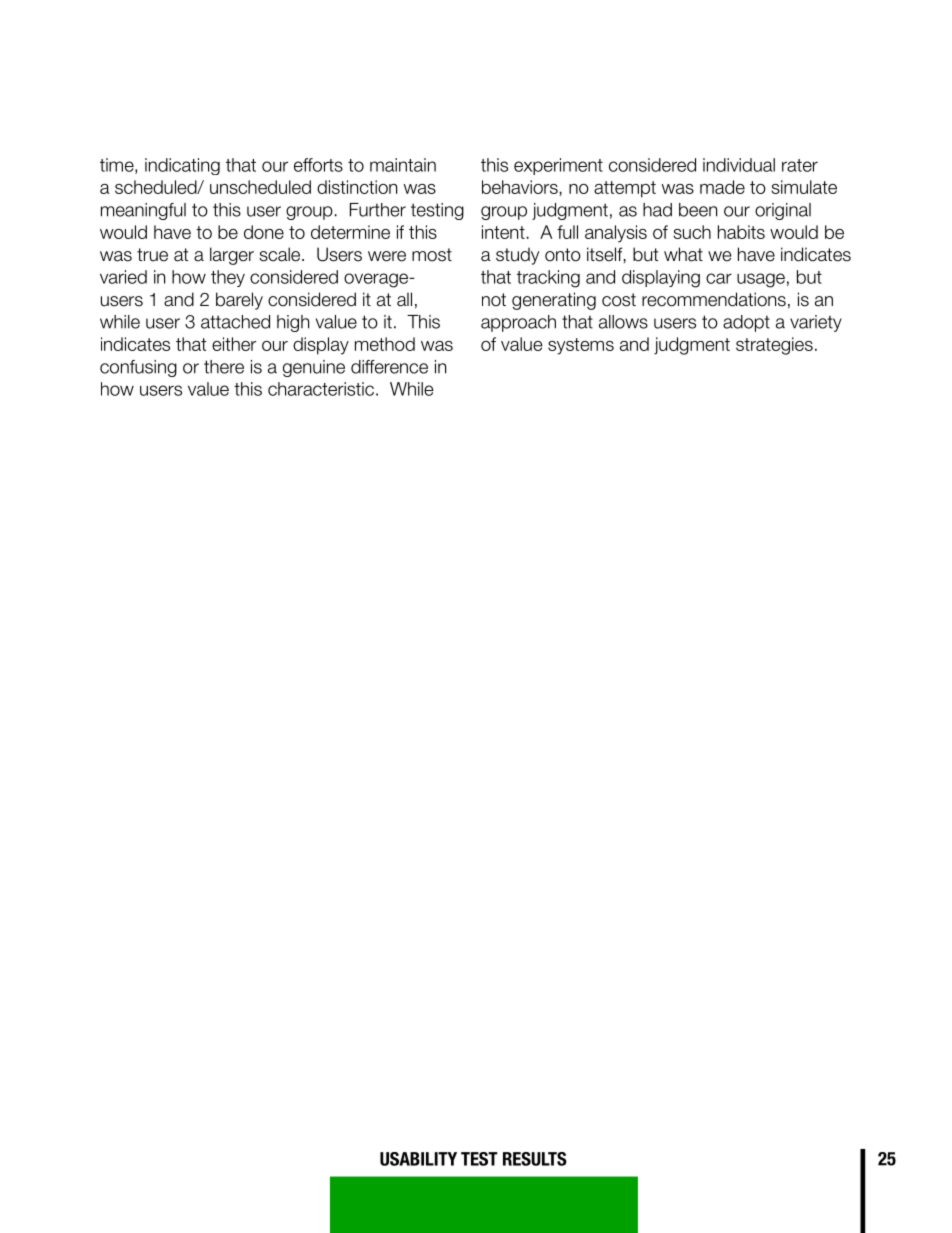  What do you see at coordinates (774, 346) in the document?
I see `strategies` at bounding box center [774, 346].
